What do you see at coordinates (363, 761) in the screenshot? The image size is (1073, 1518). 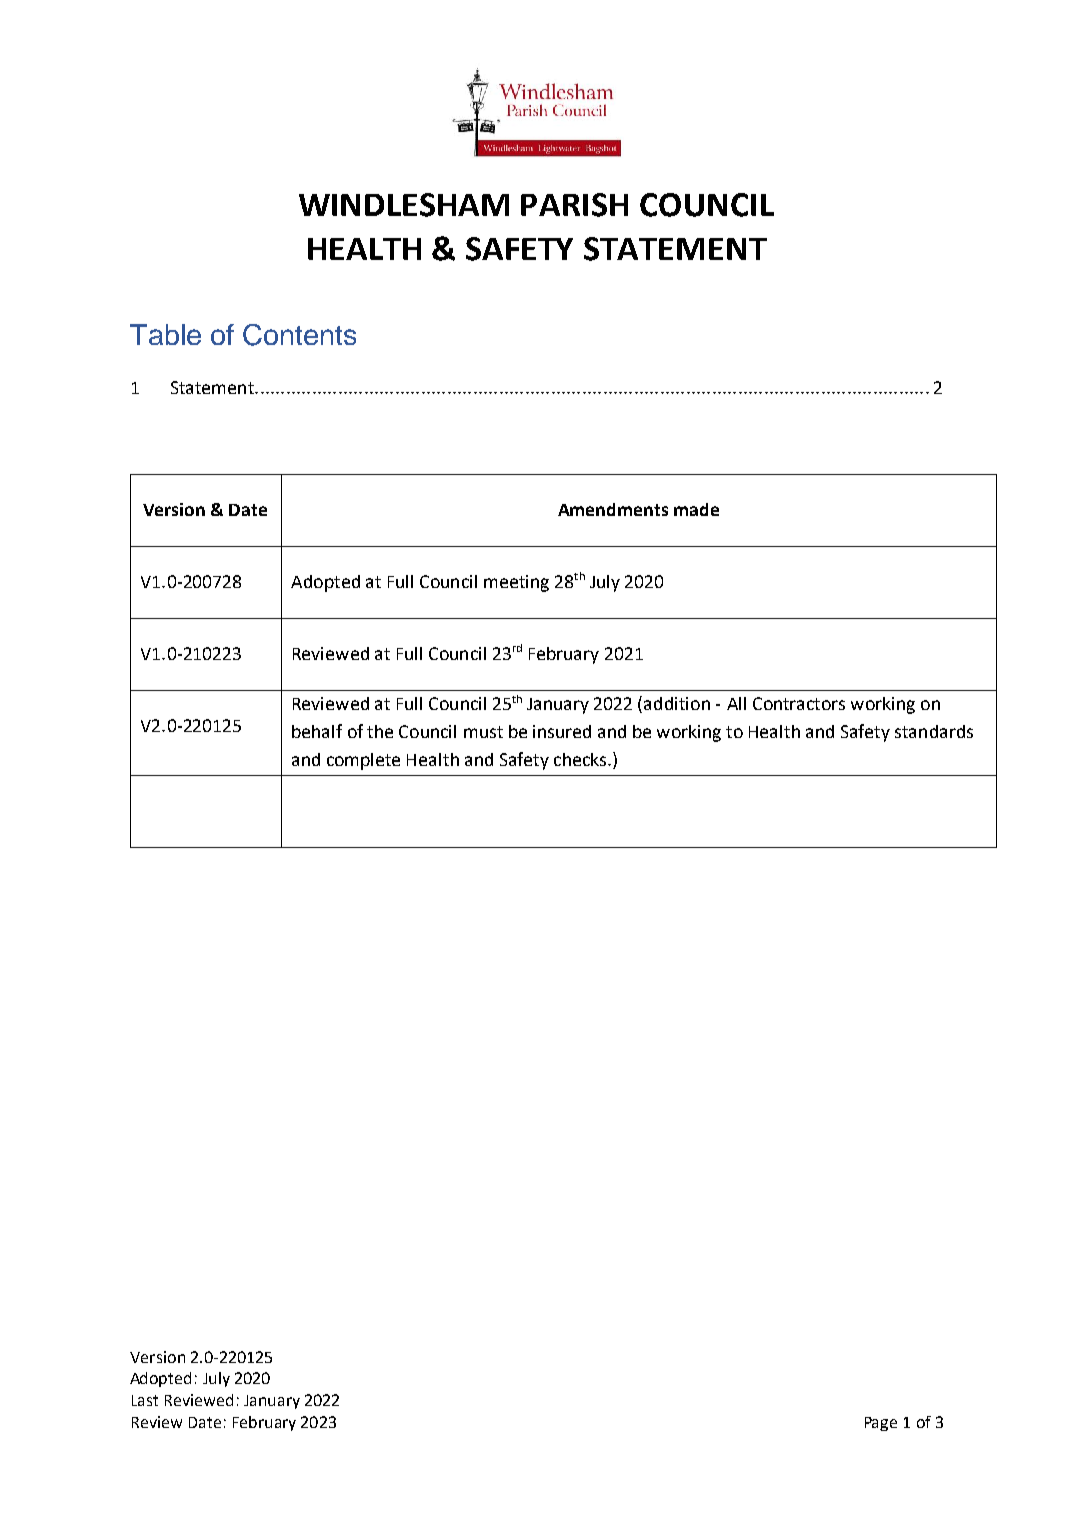 I see `complete` at bounding box center [363, 761].
